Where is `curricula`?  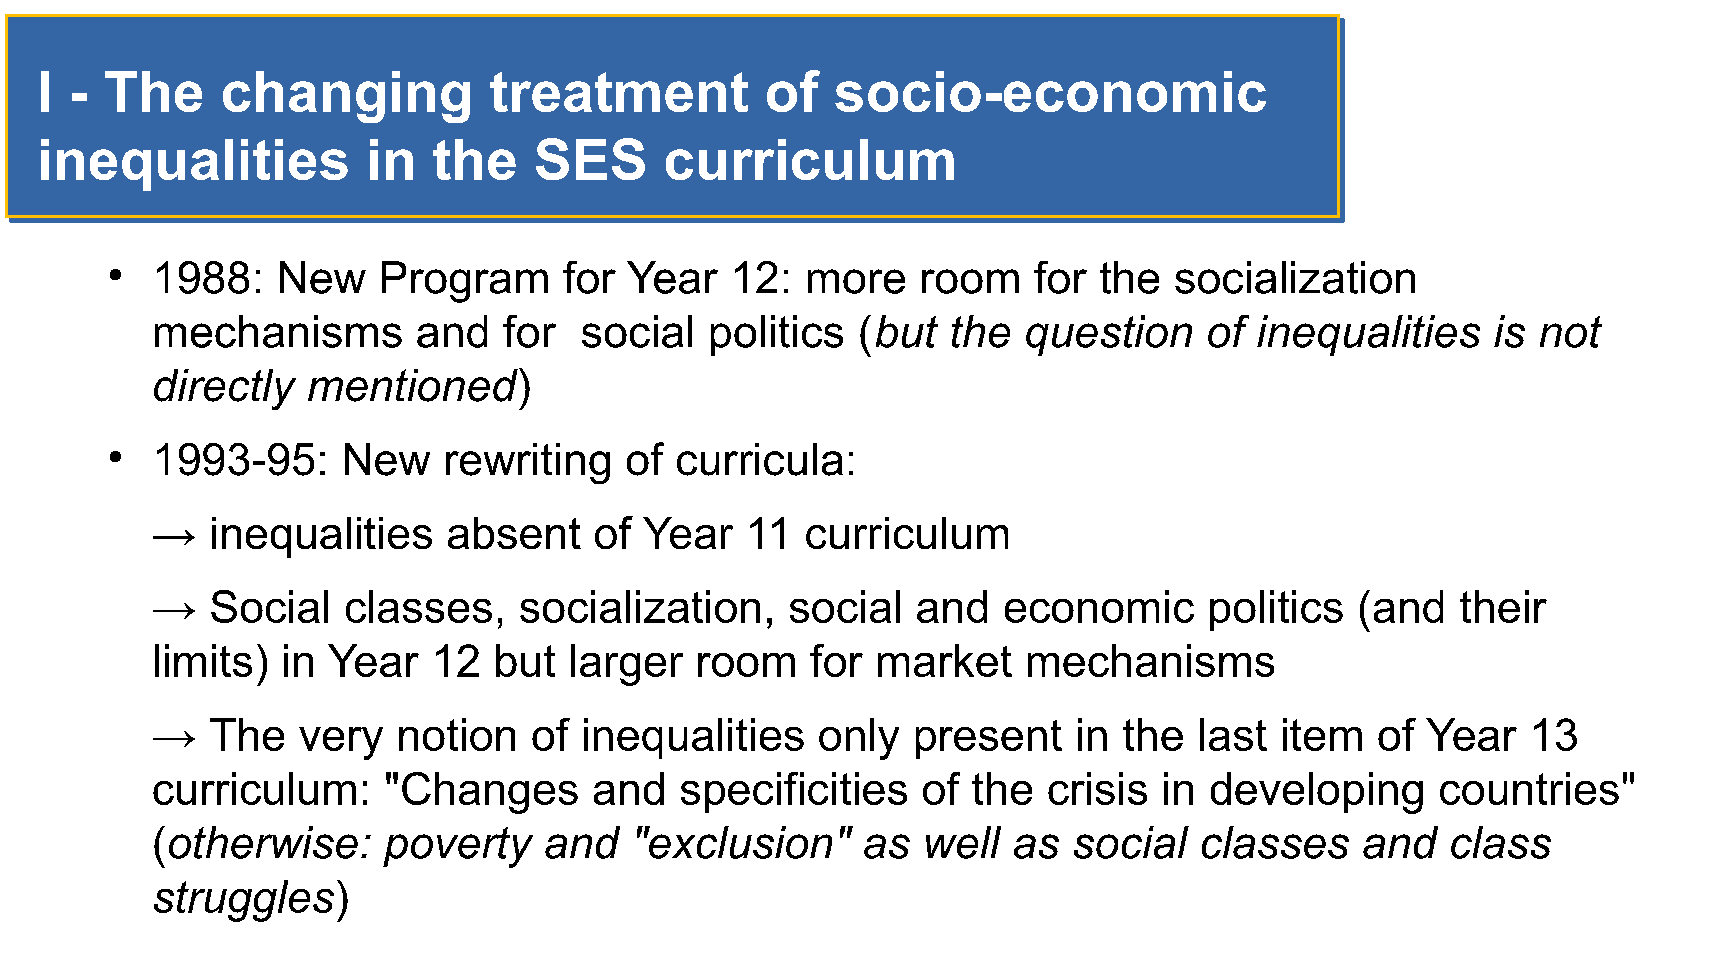 curricula is located at coordinates (760, 459).
